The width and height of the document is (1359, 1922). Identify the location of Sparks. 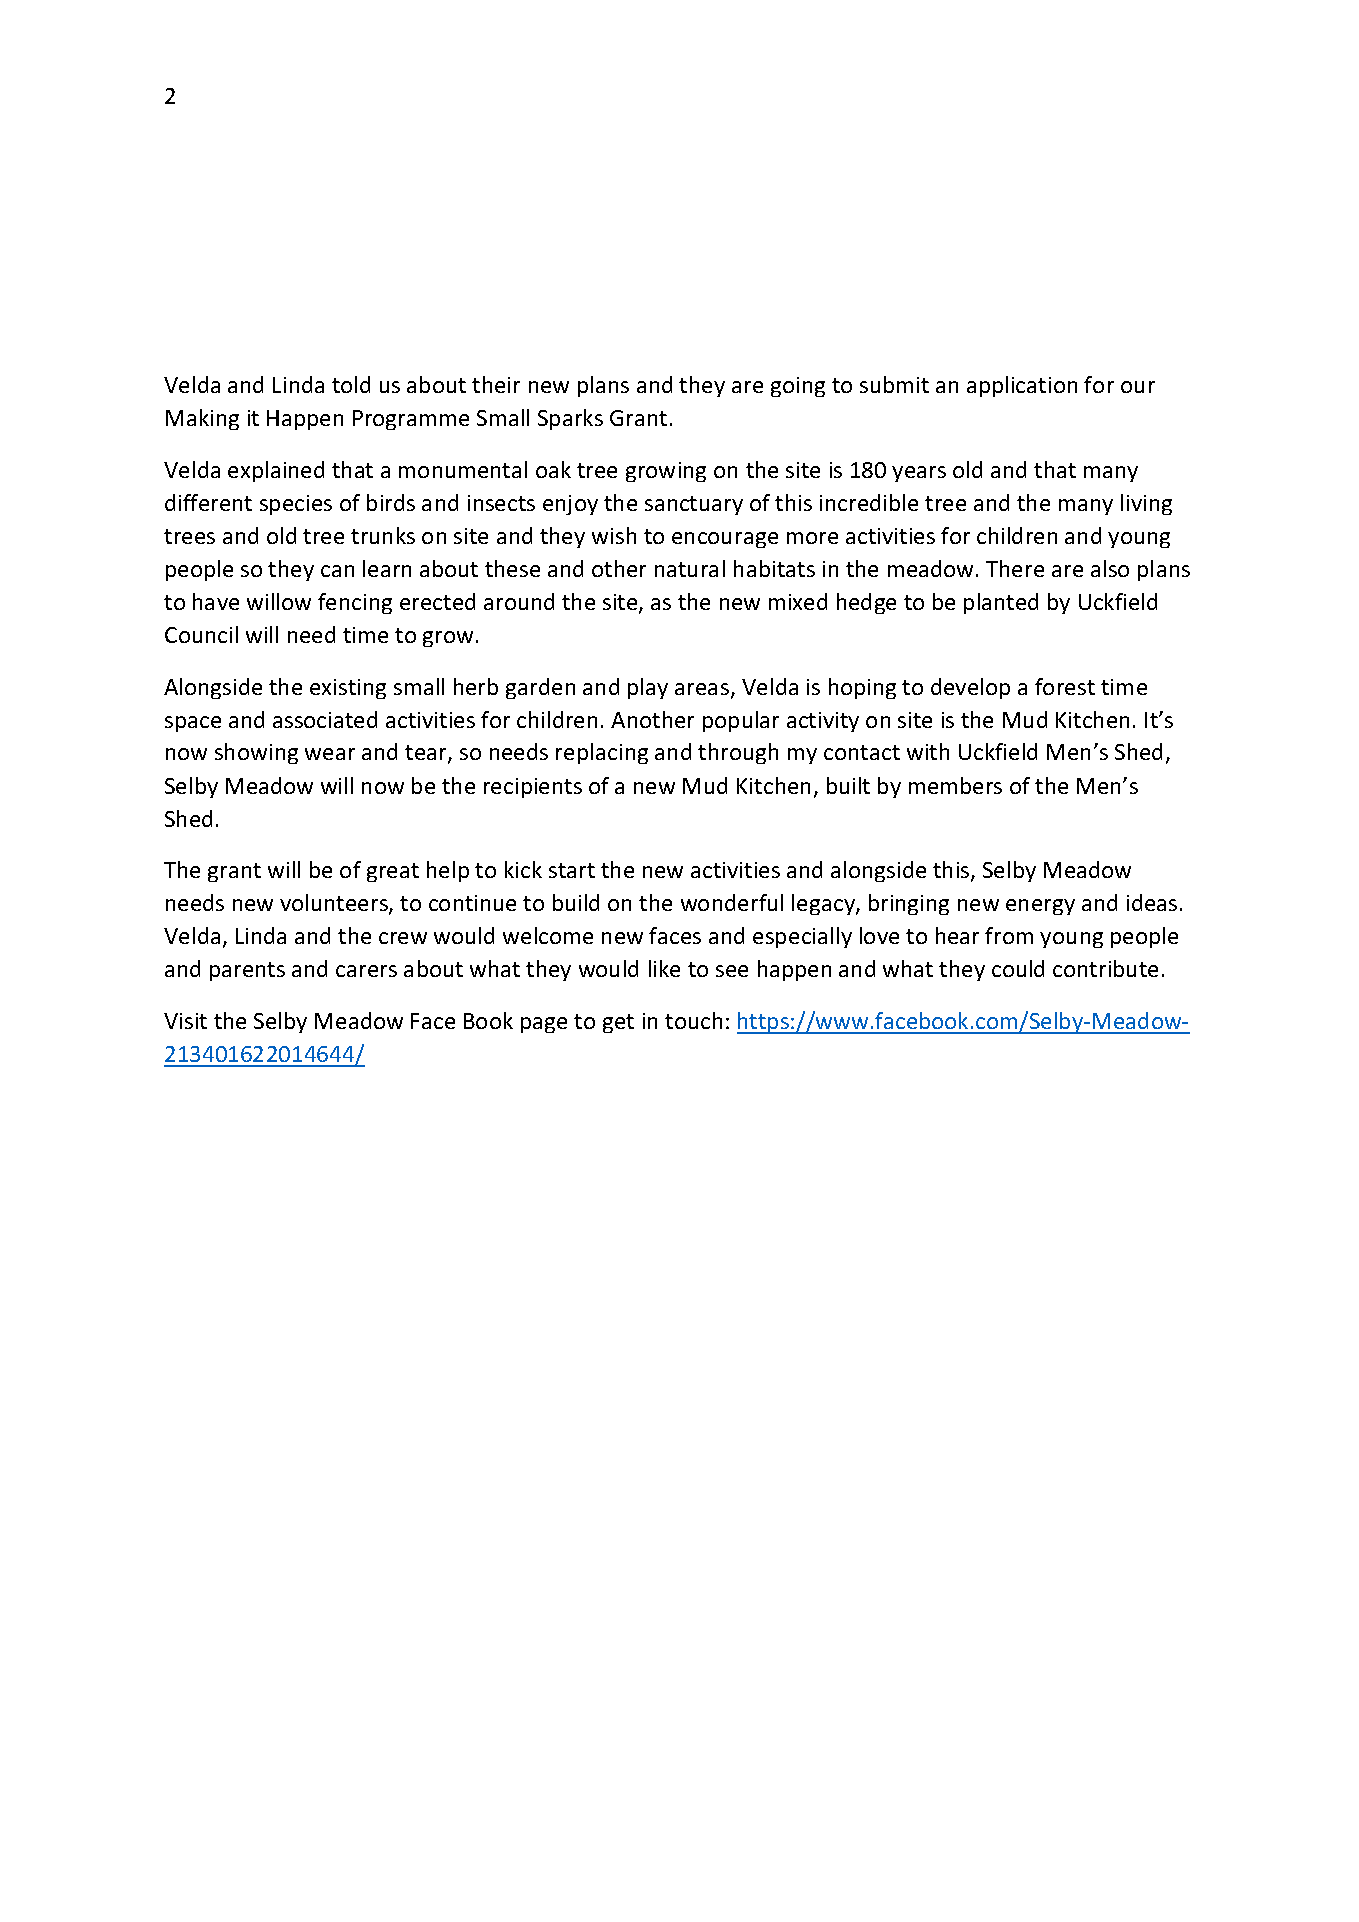
(570, 419).
